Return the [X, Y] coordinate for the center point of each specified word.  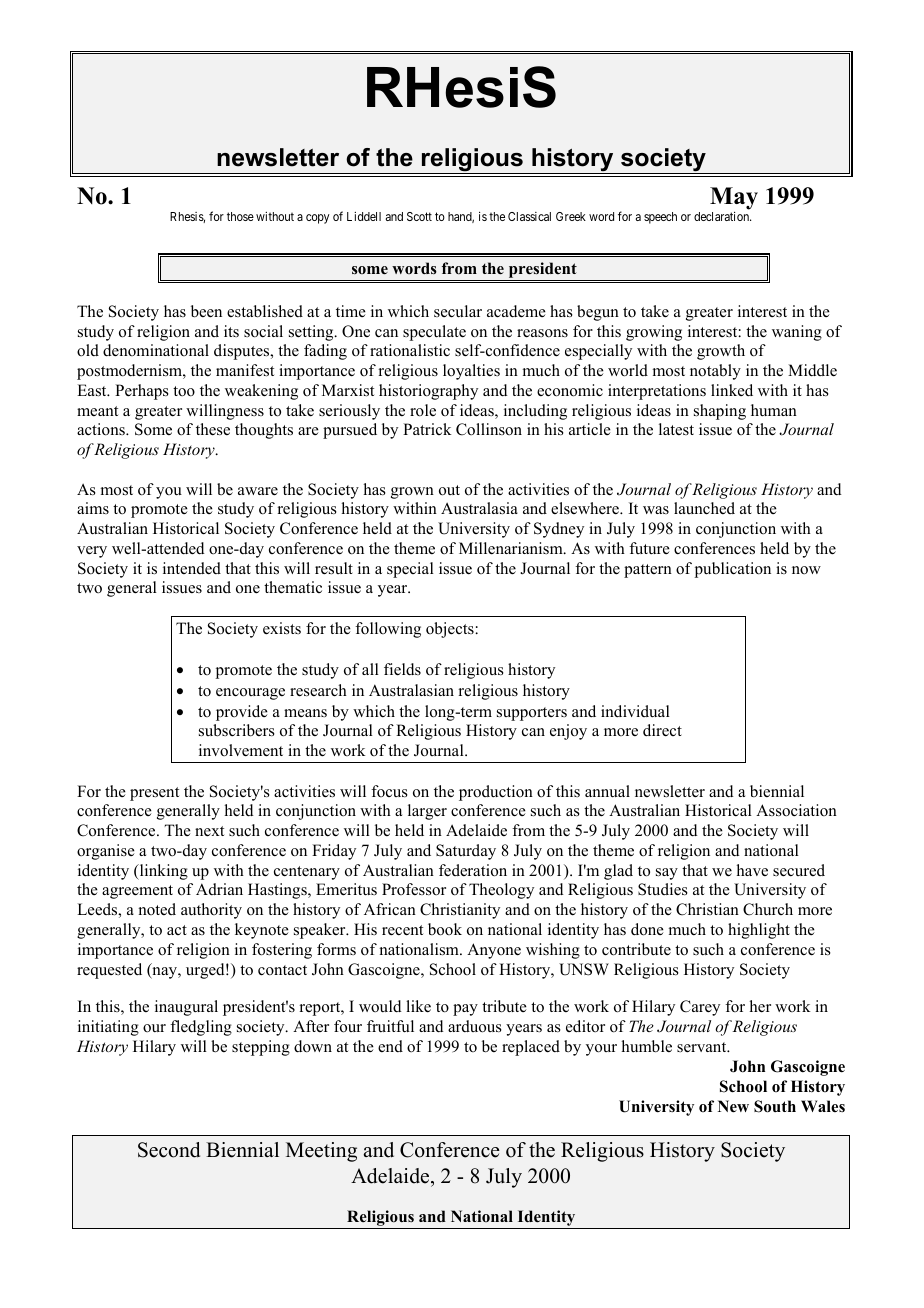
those [240, 216]
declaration [722, 216]
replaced [531, 1048]
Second [169, 1150]
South [775, 1106]
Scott [419, 216]
